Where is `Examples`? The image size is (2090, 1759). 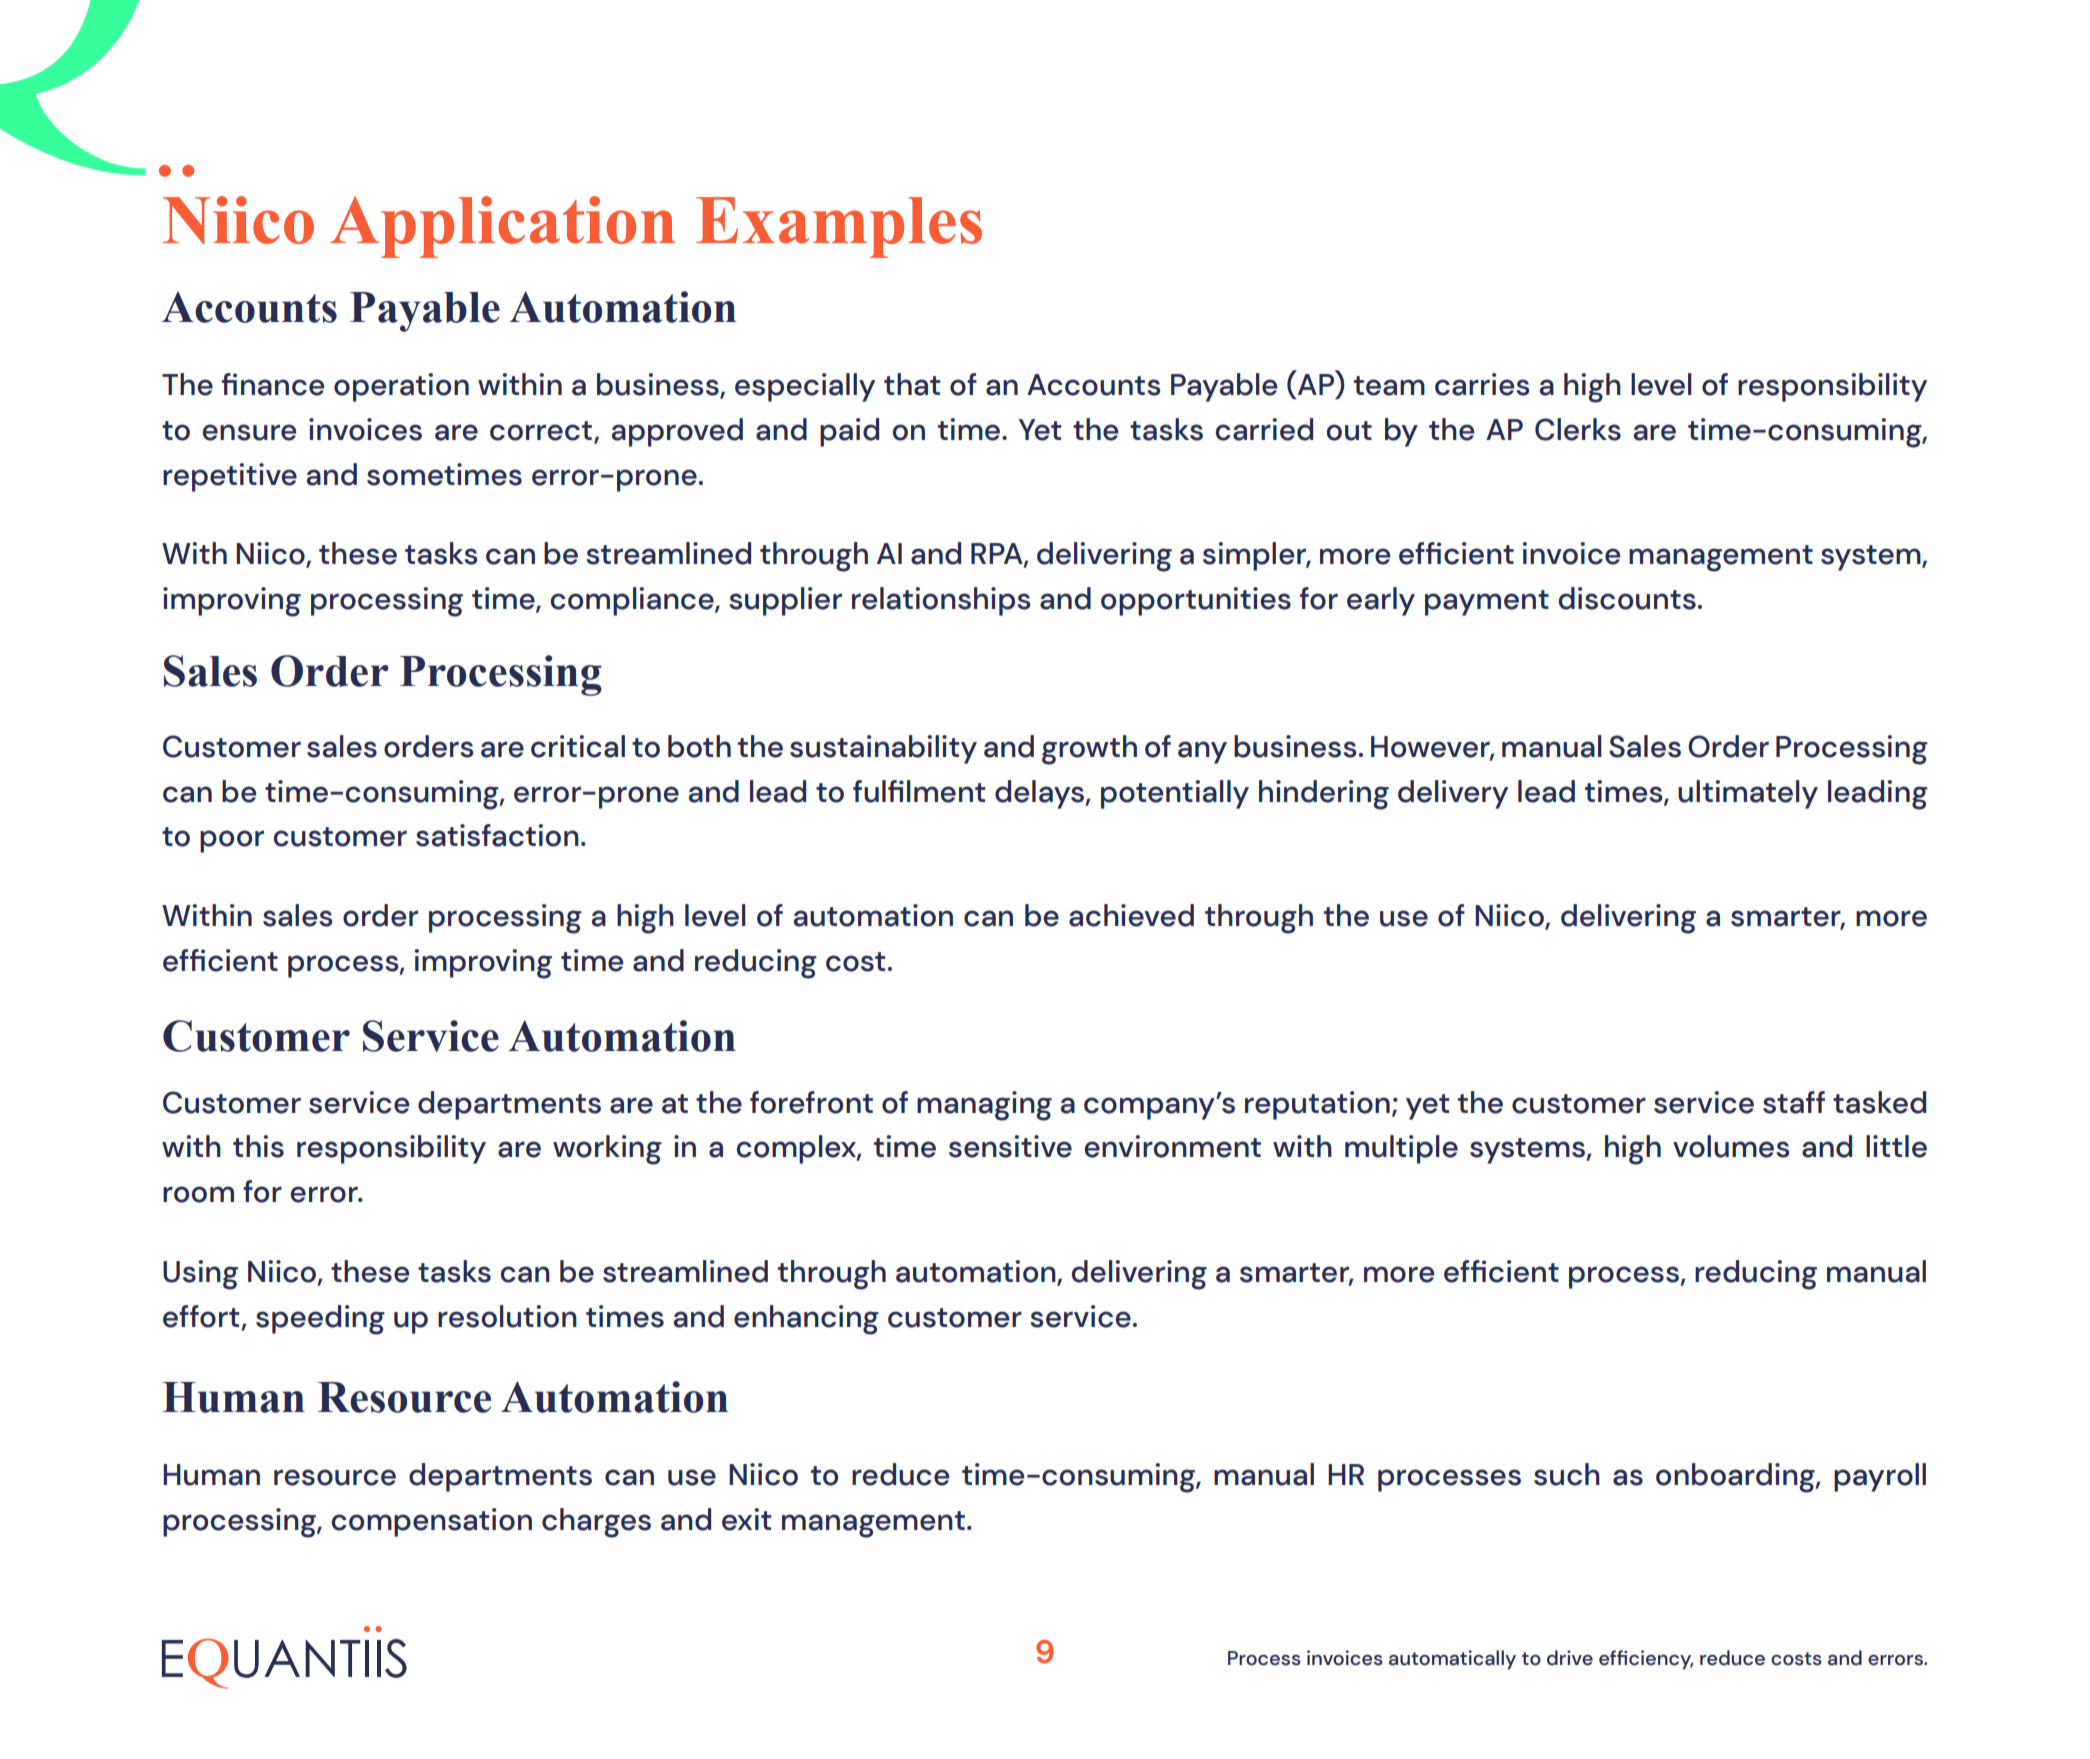 Examples is located at coordinates (839, 227).
